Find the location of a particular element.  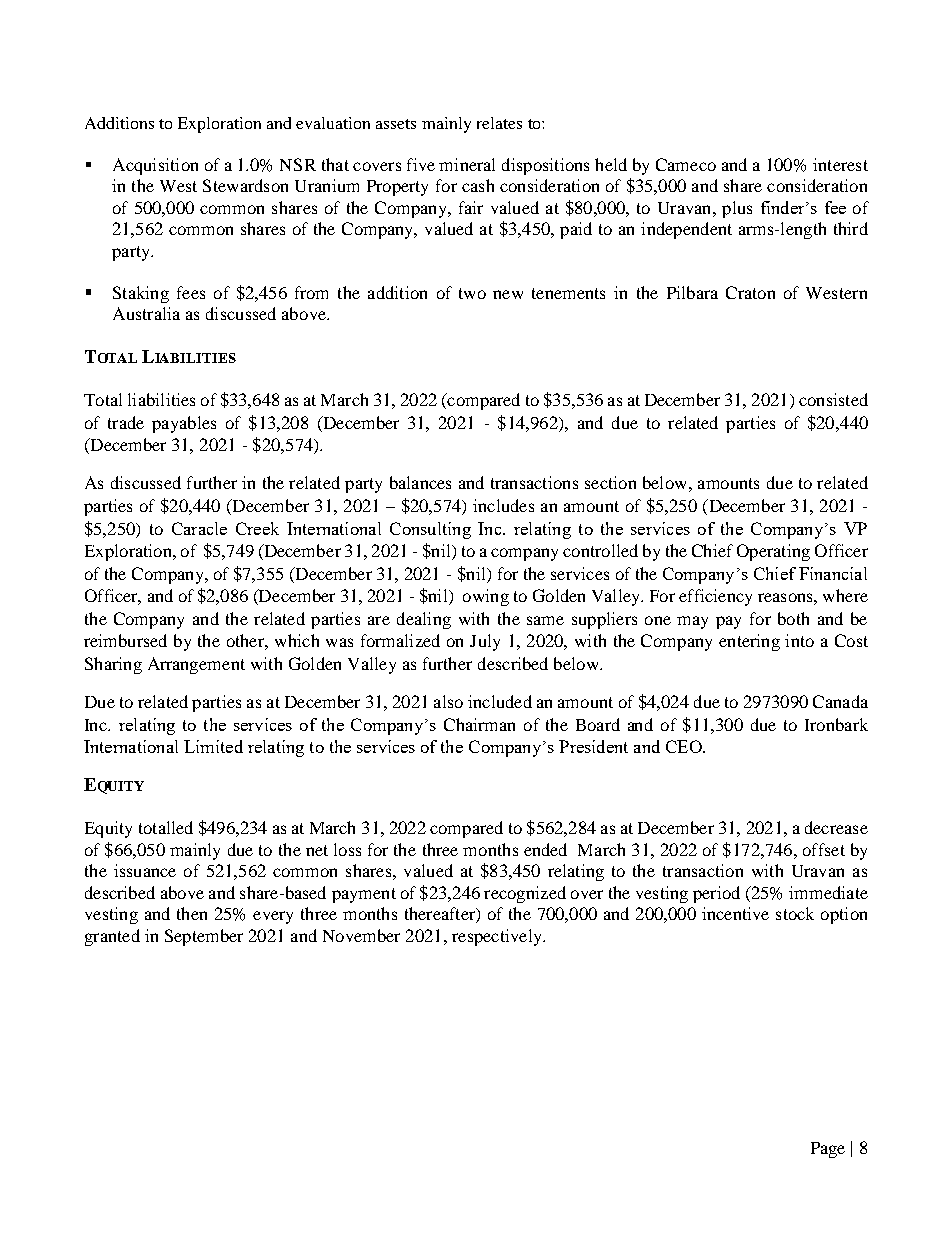

Acquisition is located at coordinates (155, 166).
